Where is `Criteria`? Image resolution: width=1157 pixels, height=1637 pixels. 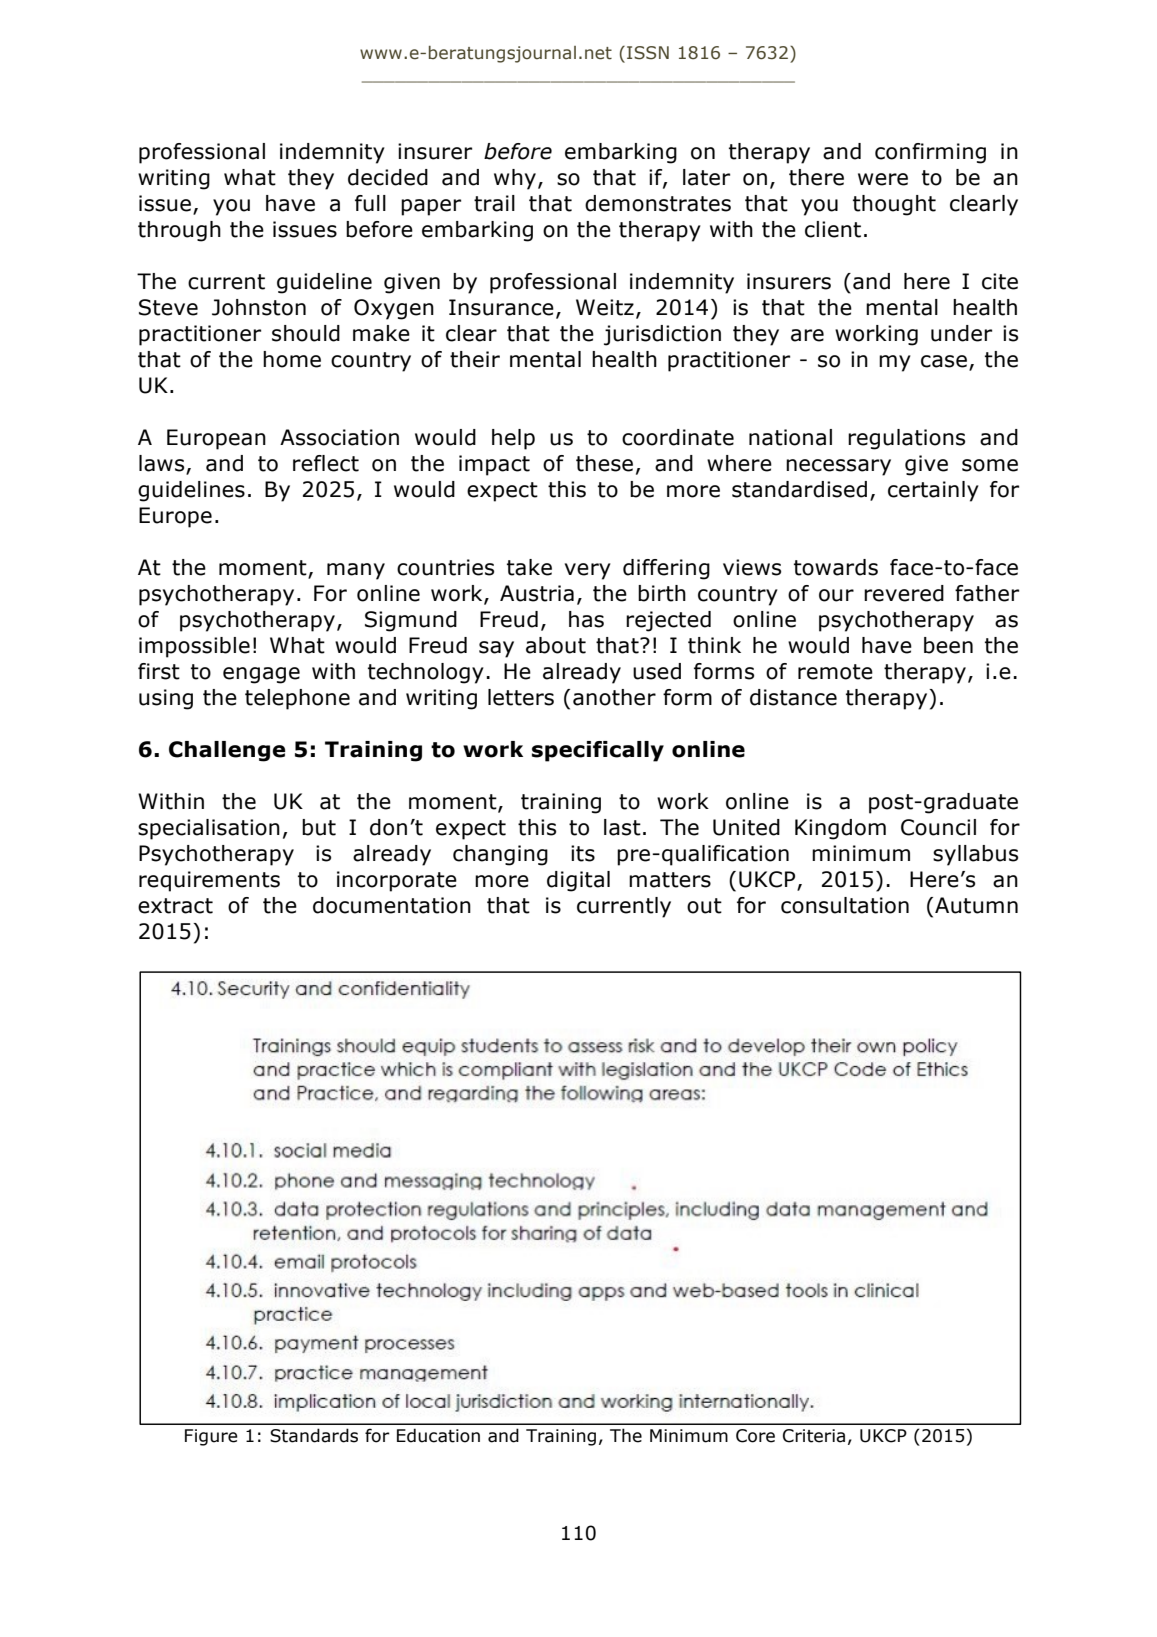 Criteria is located at coordinates (814, 1436).
